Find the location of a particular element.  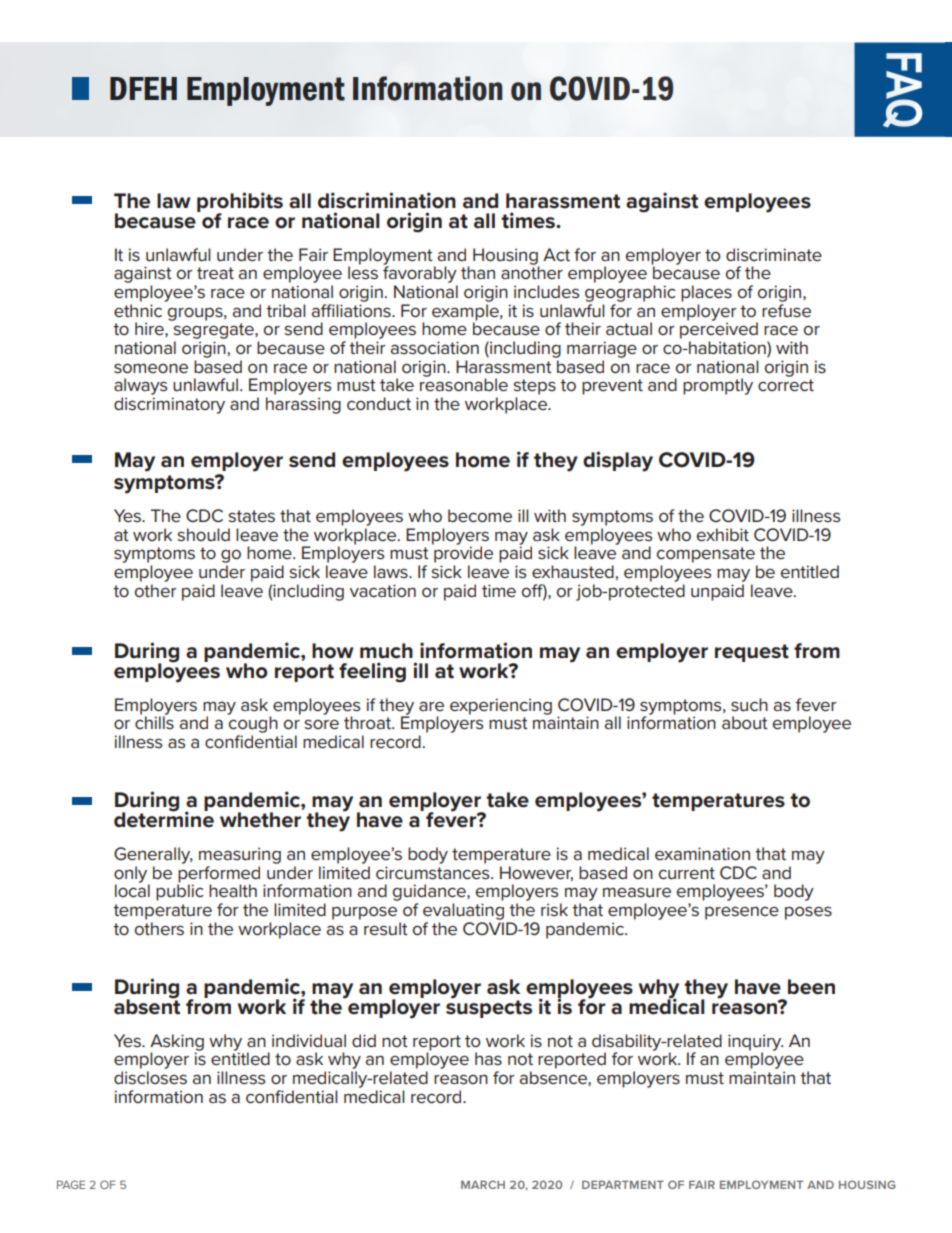

discriminatory is located at coordinates (169, 405).
